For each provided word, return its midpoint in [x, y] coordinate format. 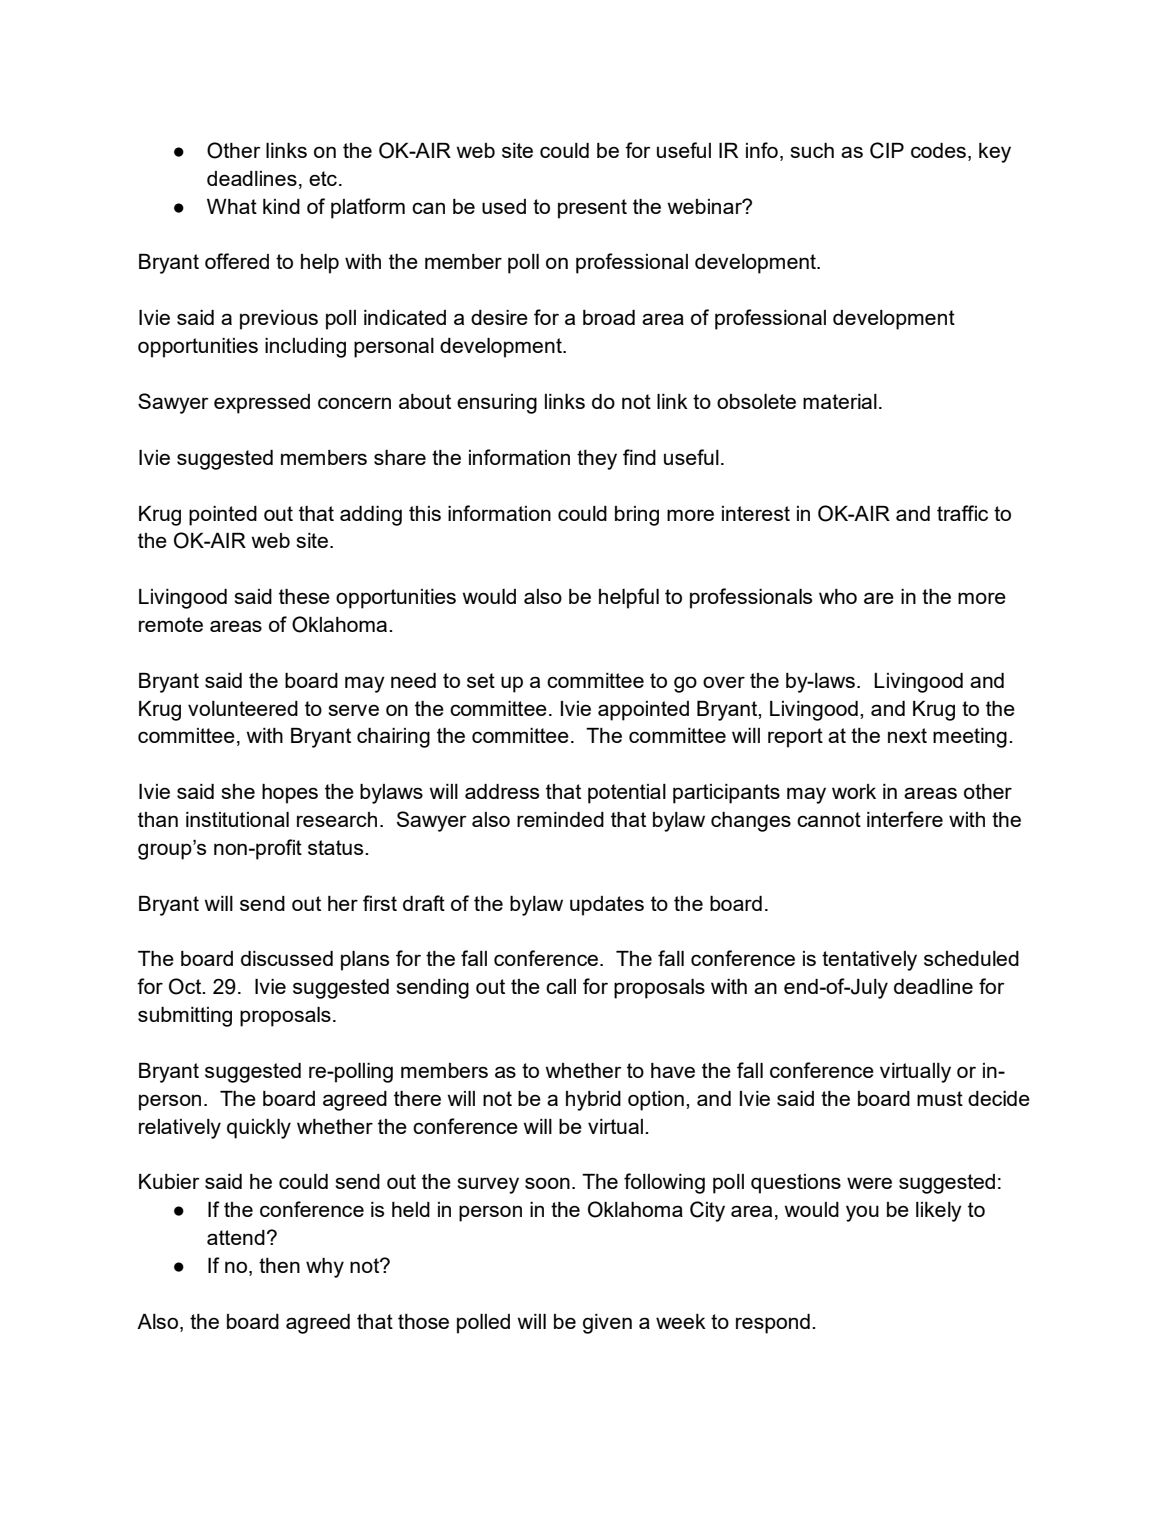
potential [627, 794]
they [597, 460]
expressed [262, 404]
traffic [962, 513]
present [592, 209]
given [607, 1324]
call [561, 986]
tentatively [869, 961]
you [862, 1213]
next [907, 735]
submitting [185, 1017]
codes [938, 150]
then [279, 1265]
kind [281, 206]
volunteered [243, 708]
